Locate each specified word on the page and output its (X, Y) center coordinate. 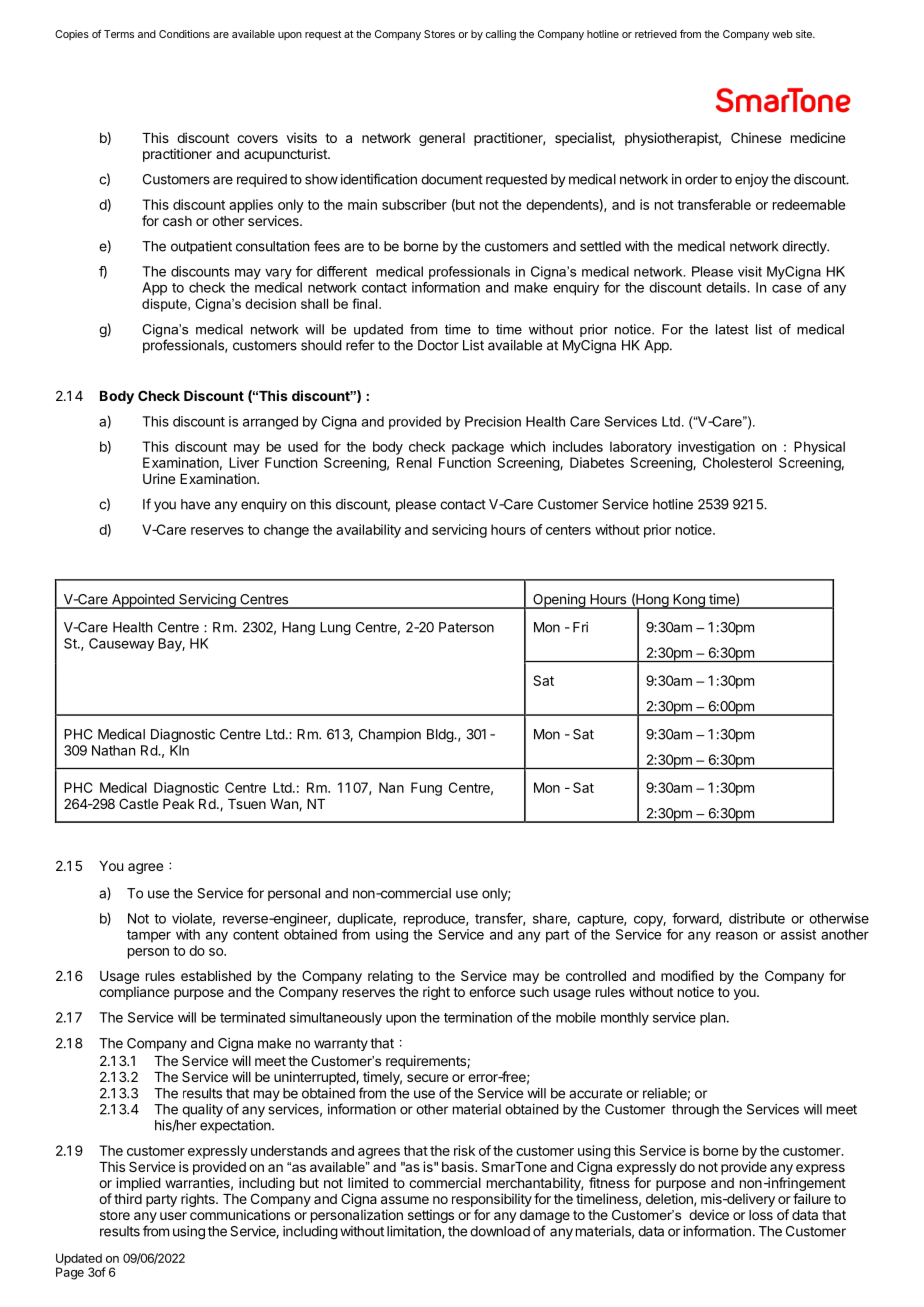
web (782, 34)
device (709, 1214)
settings (431, 1216)
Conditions (184, 34)
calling (501, 35)
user (173, 1216)
